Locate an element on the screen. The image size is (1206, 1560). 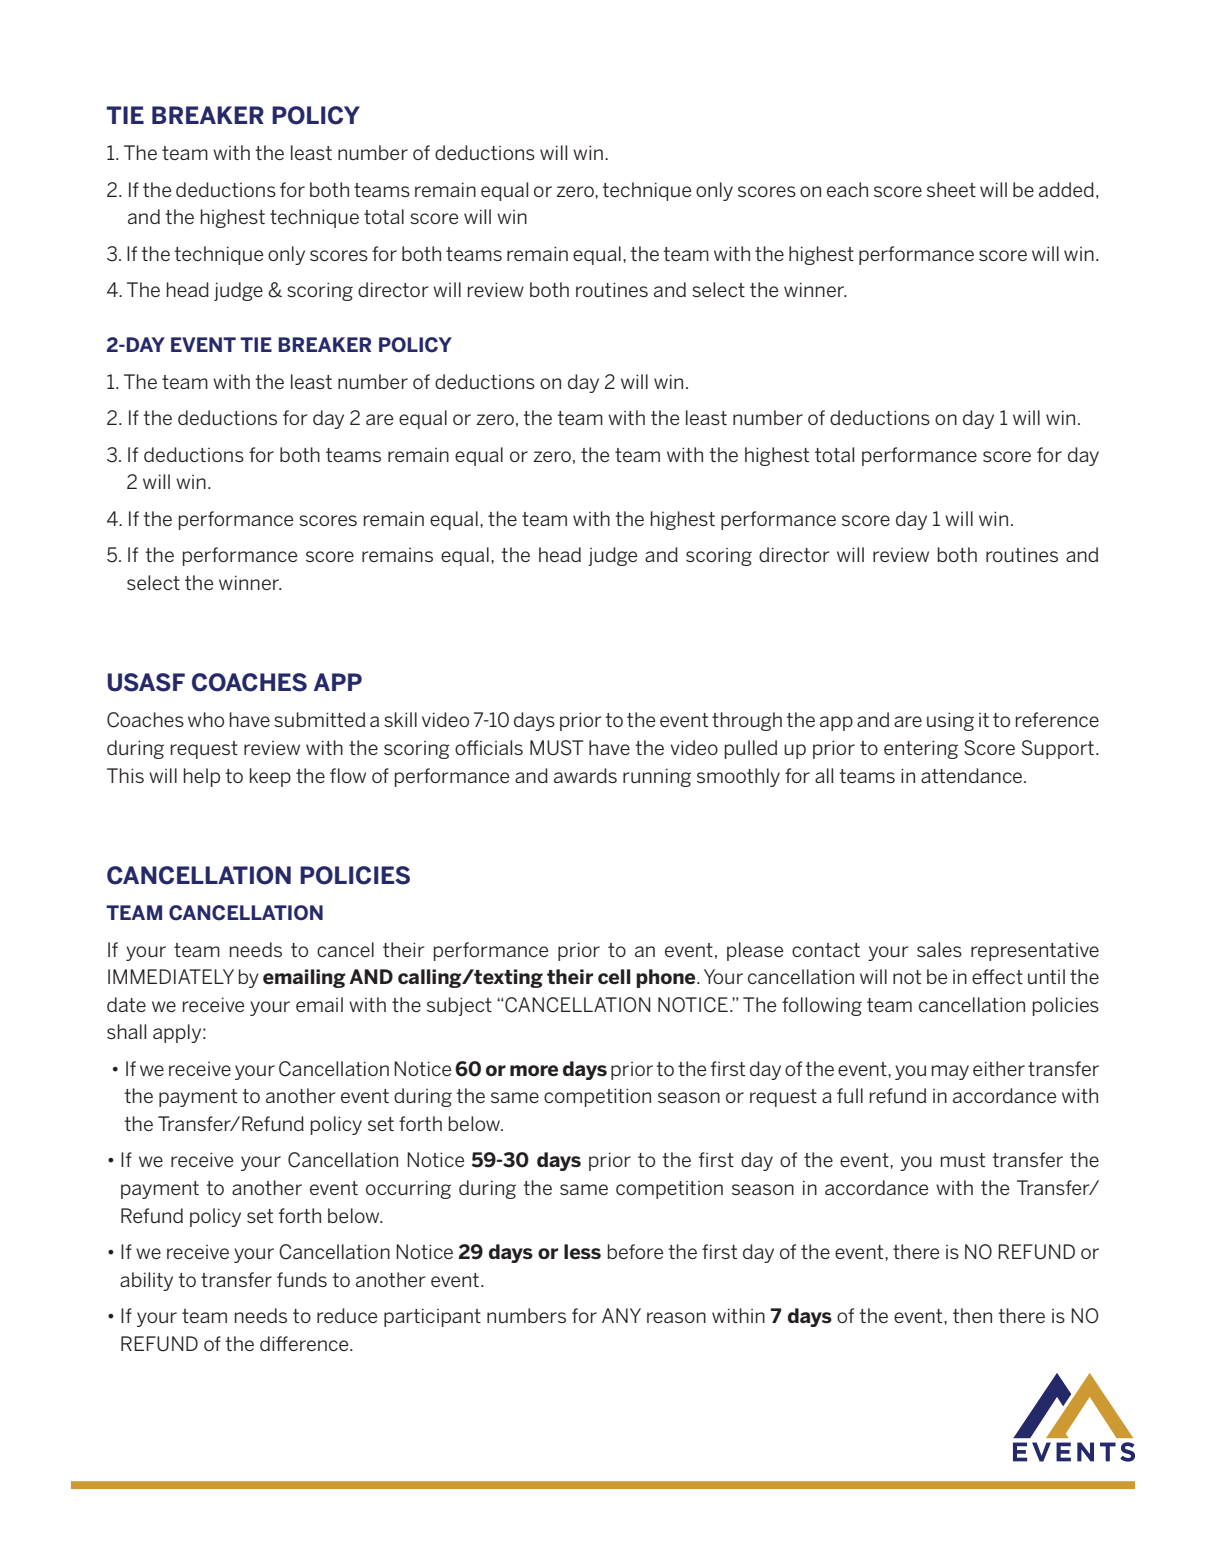
funds is located at coordinates (302, 1279).
